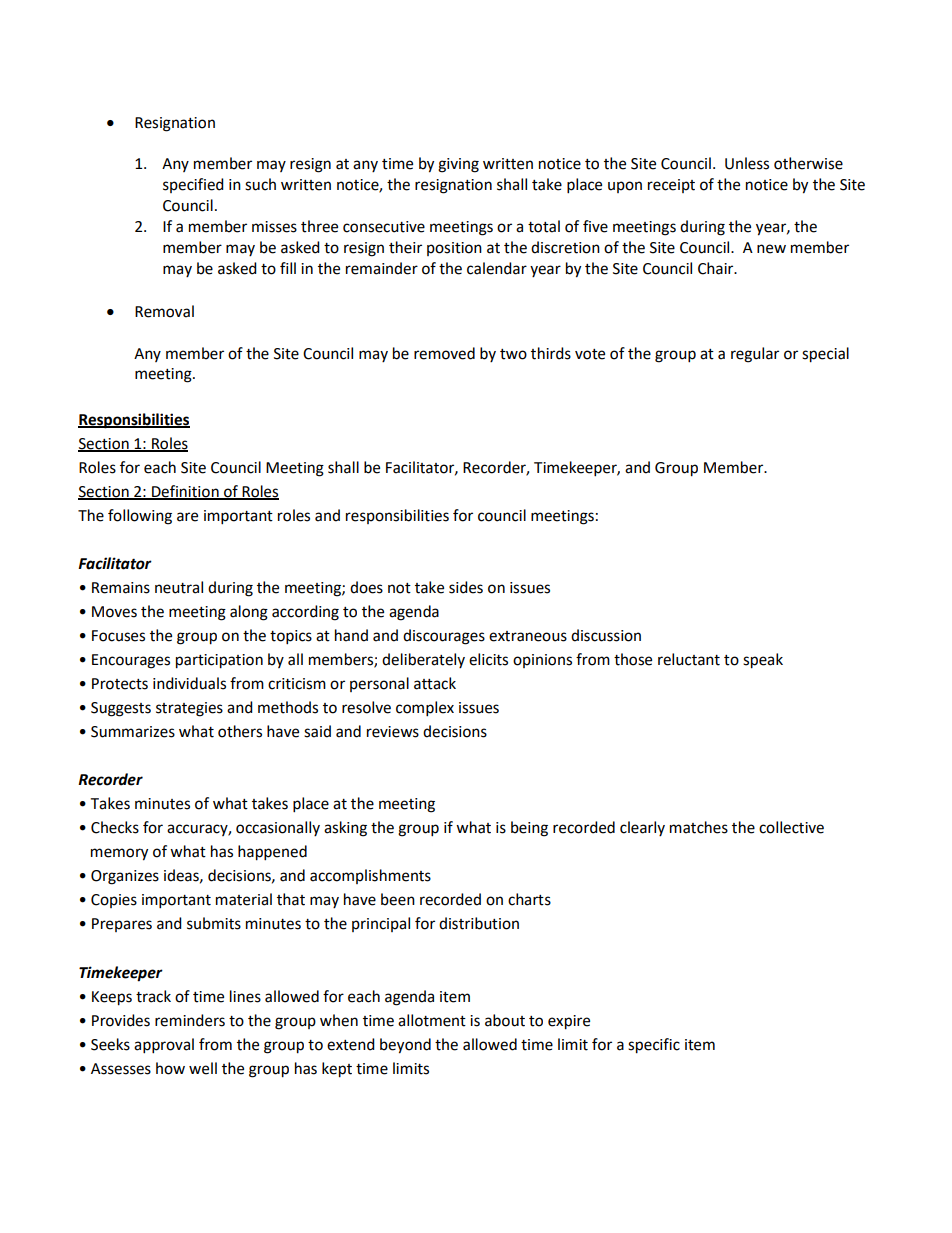 This screenshot has width=952, height=1233. What do you see at coordinates (179, 587) in the screenshot?
I see `neutral` at bounding box center [179, 587].
